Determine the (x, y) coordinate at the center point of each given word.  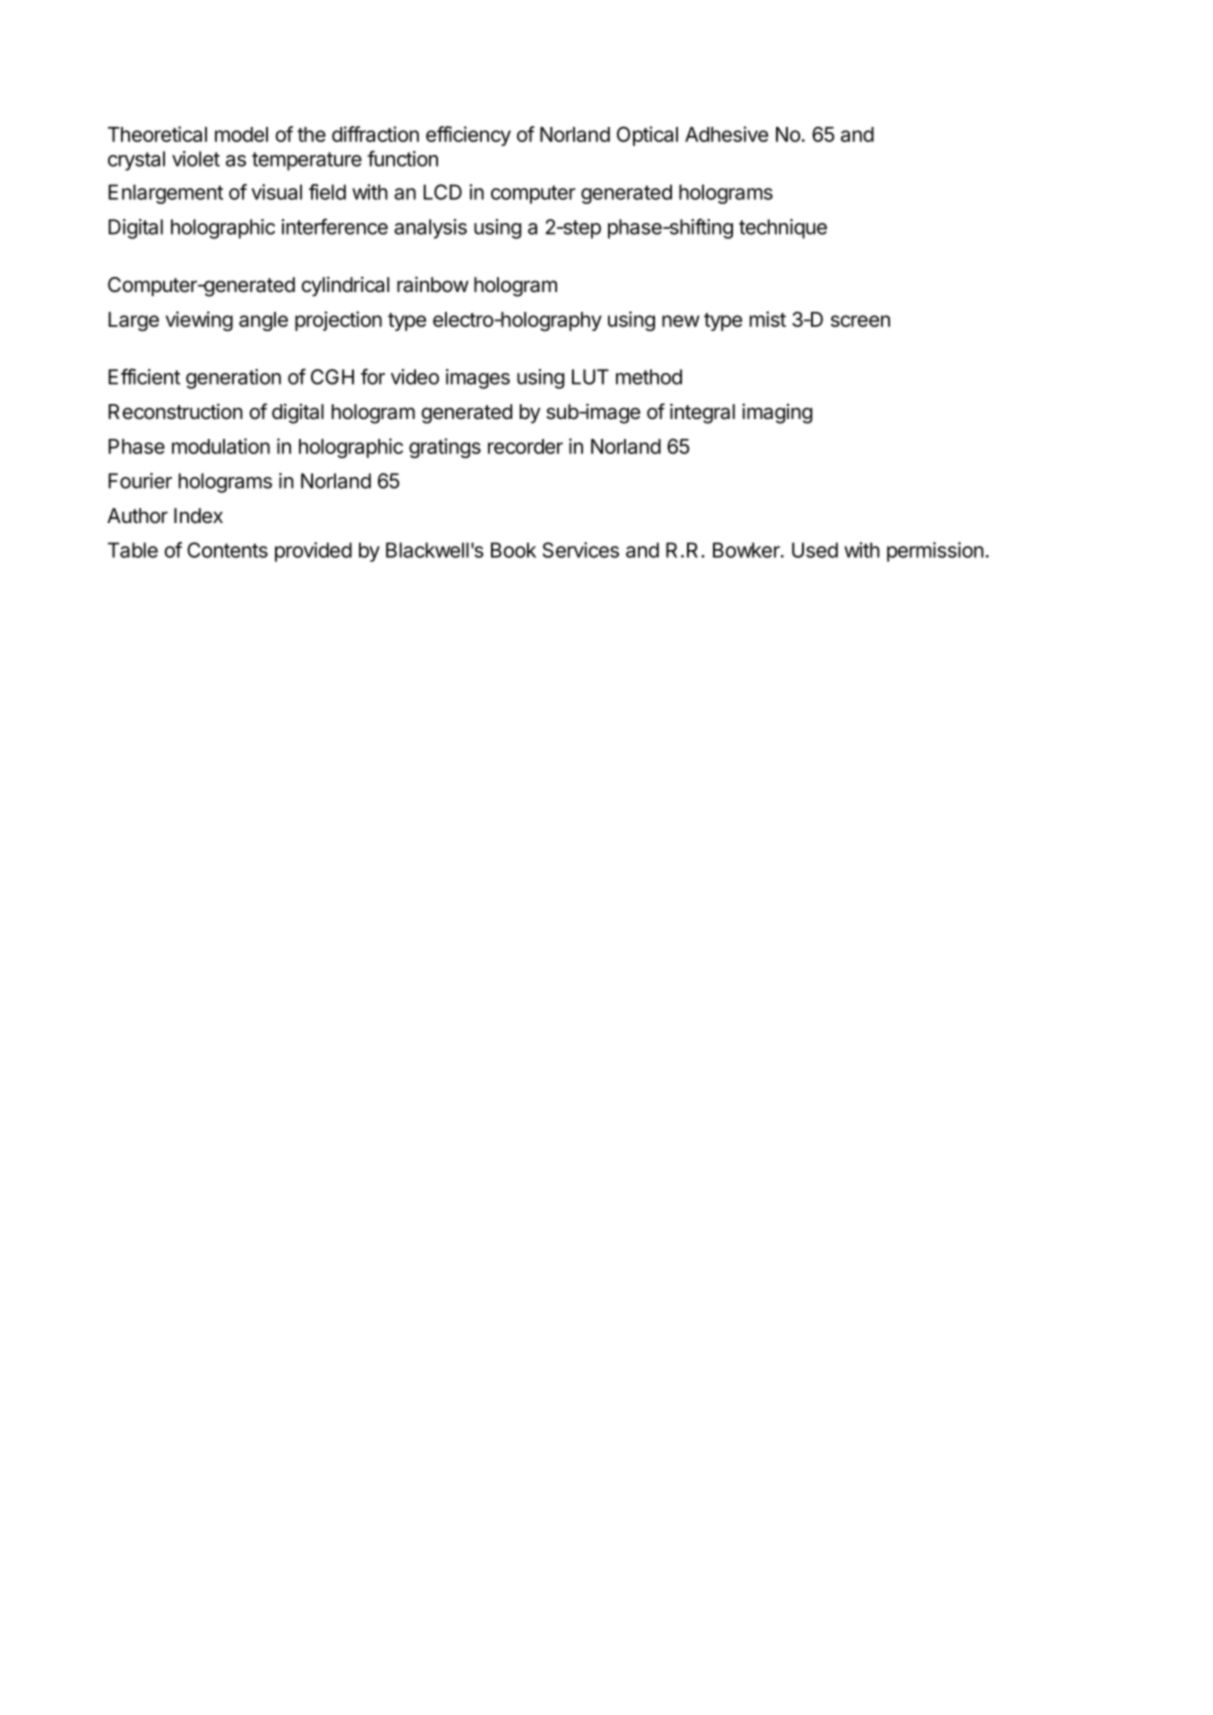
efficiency (468, 136)
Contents (227, 550)
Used (815, 550)
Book (513, 550)
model (241, 134)
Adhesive (726, 134)
